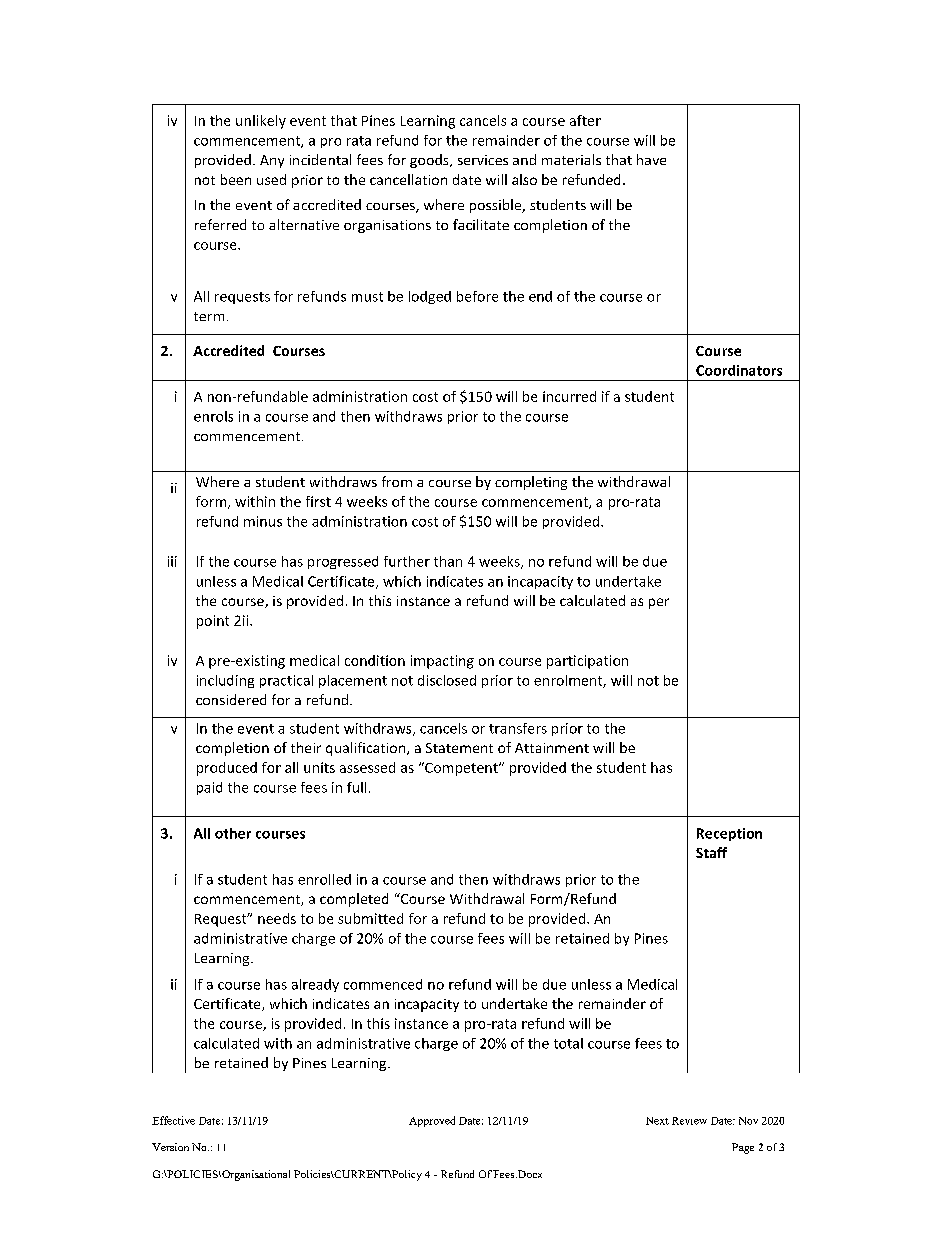  I want to click on before, so click(477, 296).
